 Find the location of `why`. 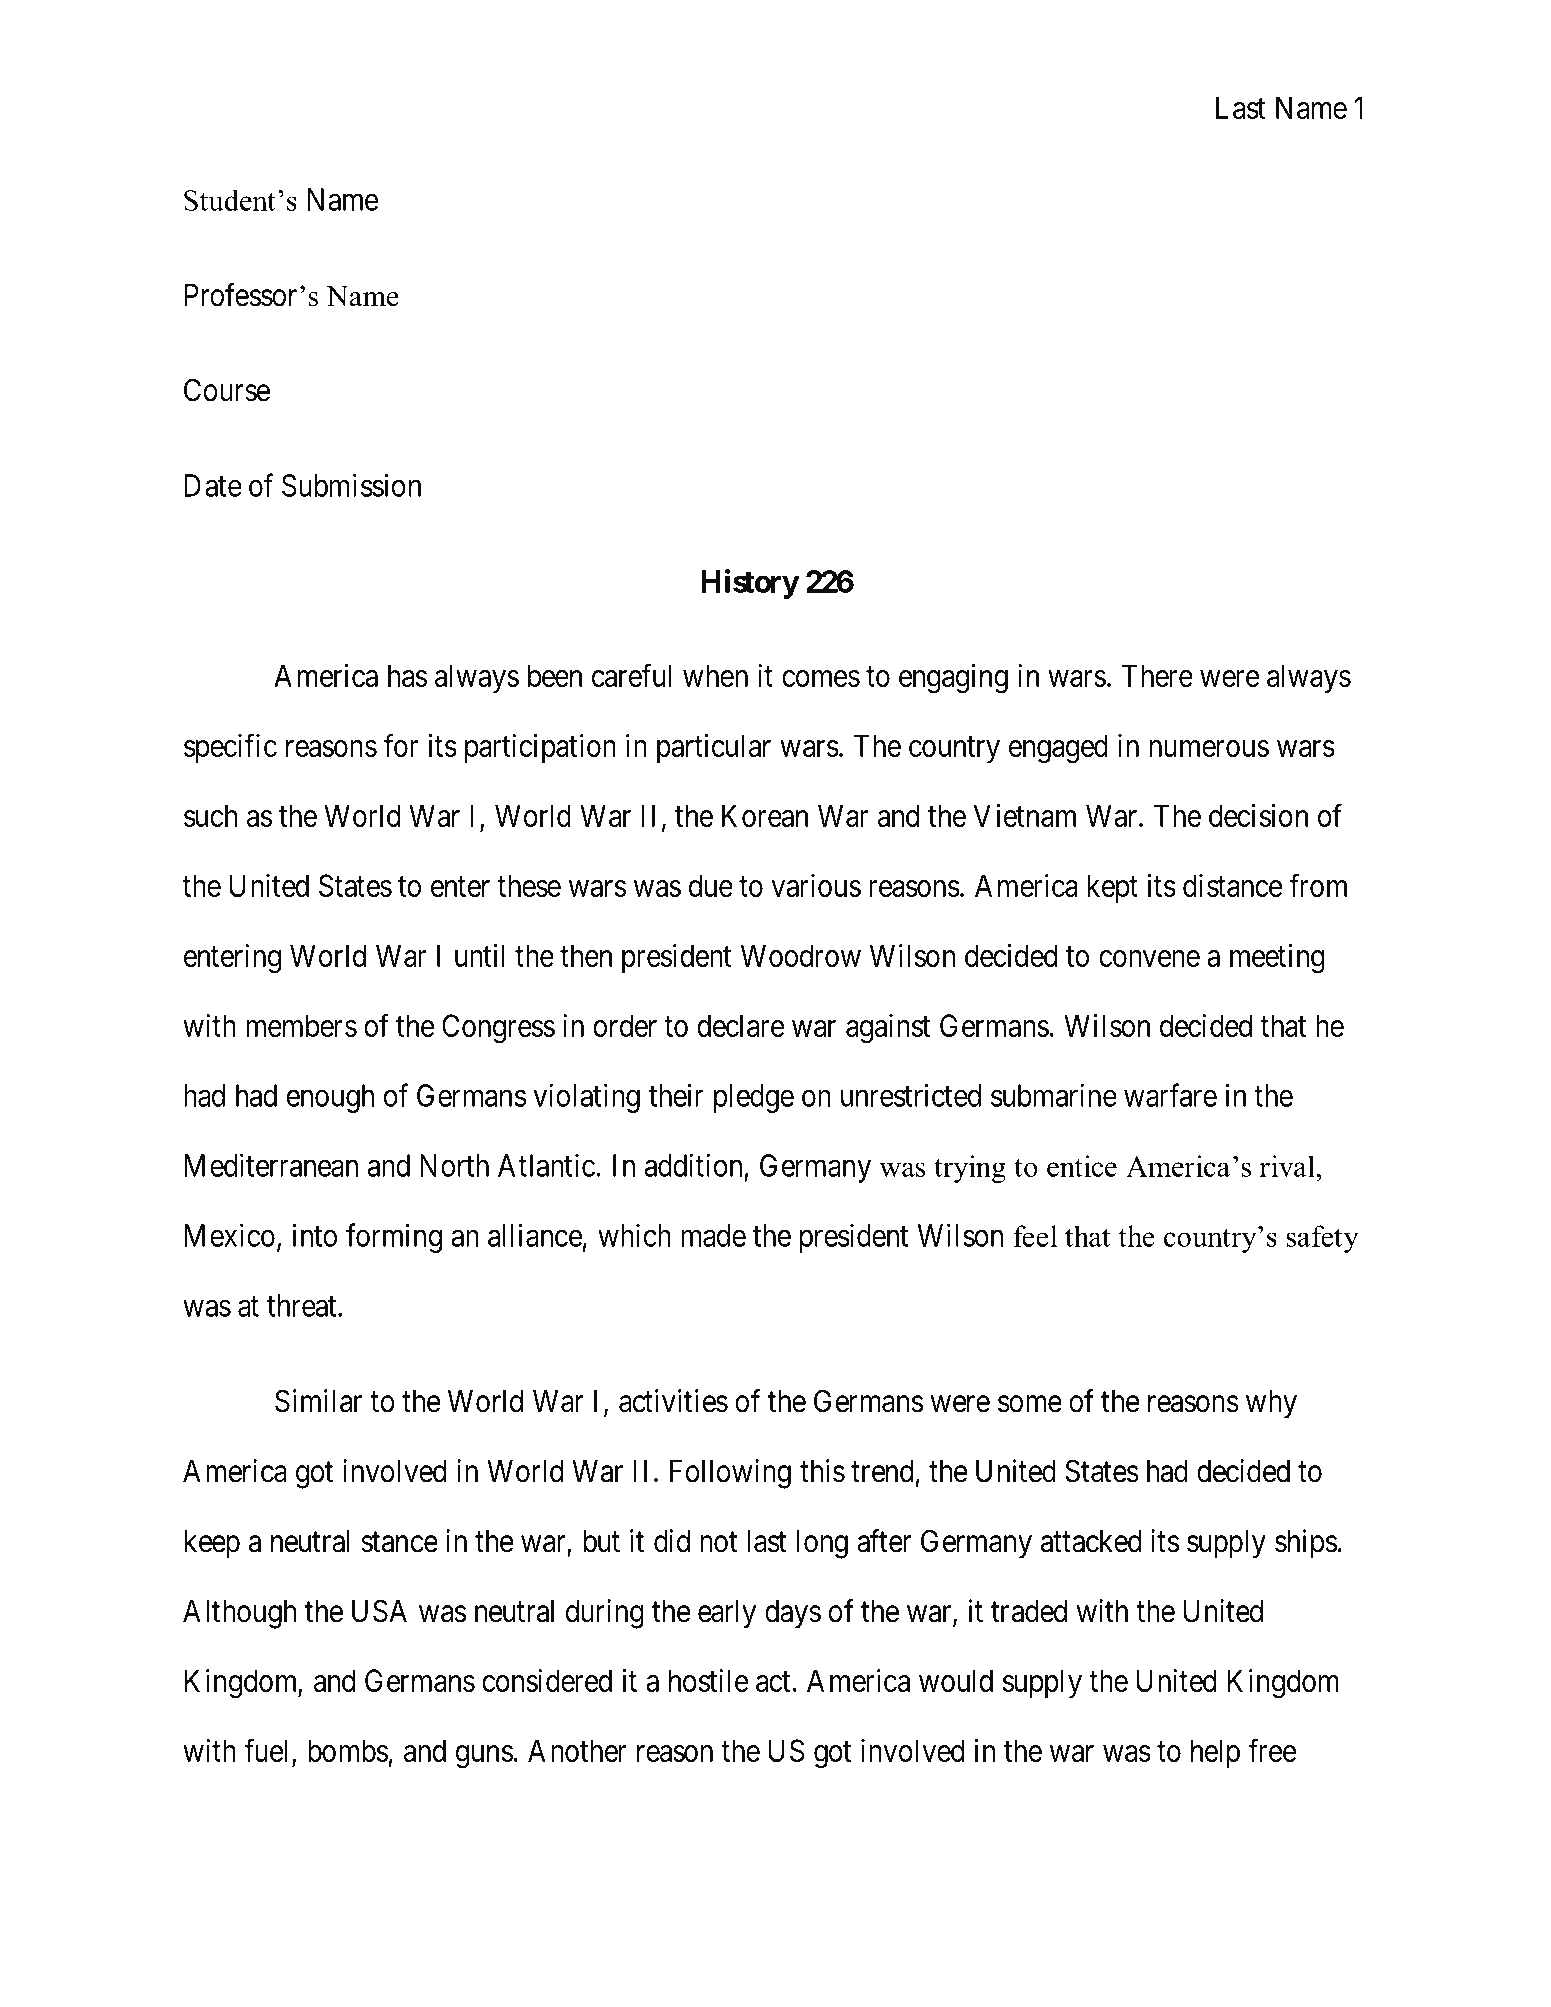

why is located at coordinates (1271, 1404).
